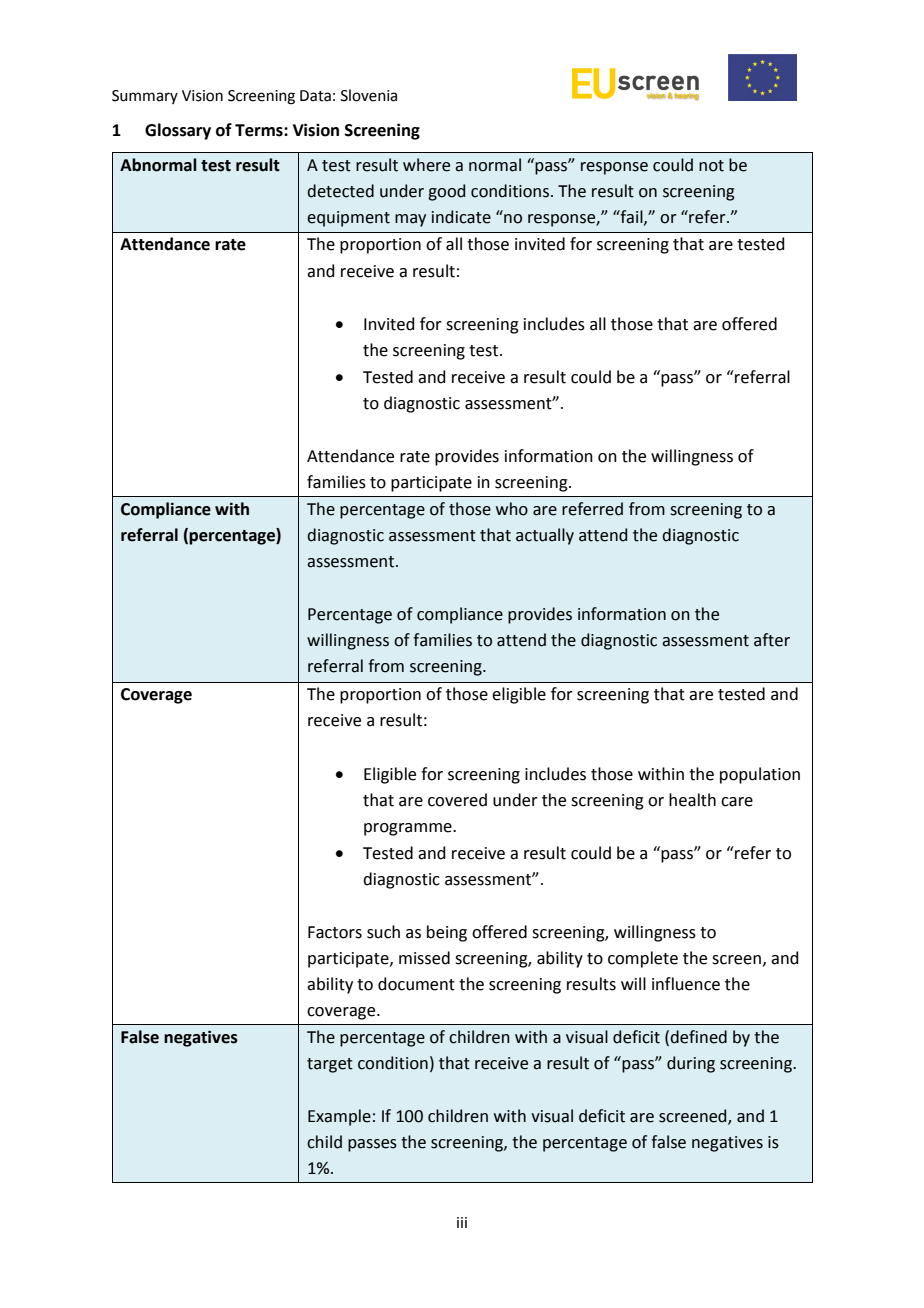  What do you see at coordinates (339, 1117) in the screenshot?
I see `Example` at bounding box center [339, 1117].
